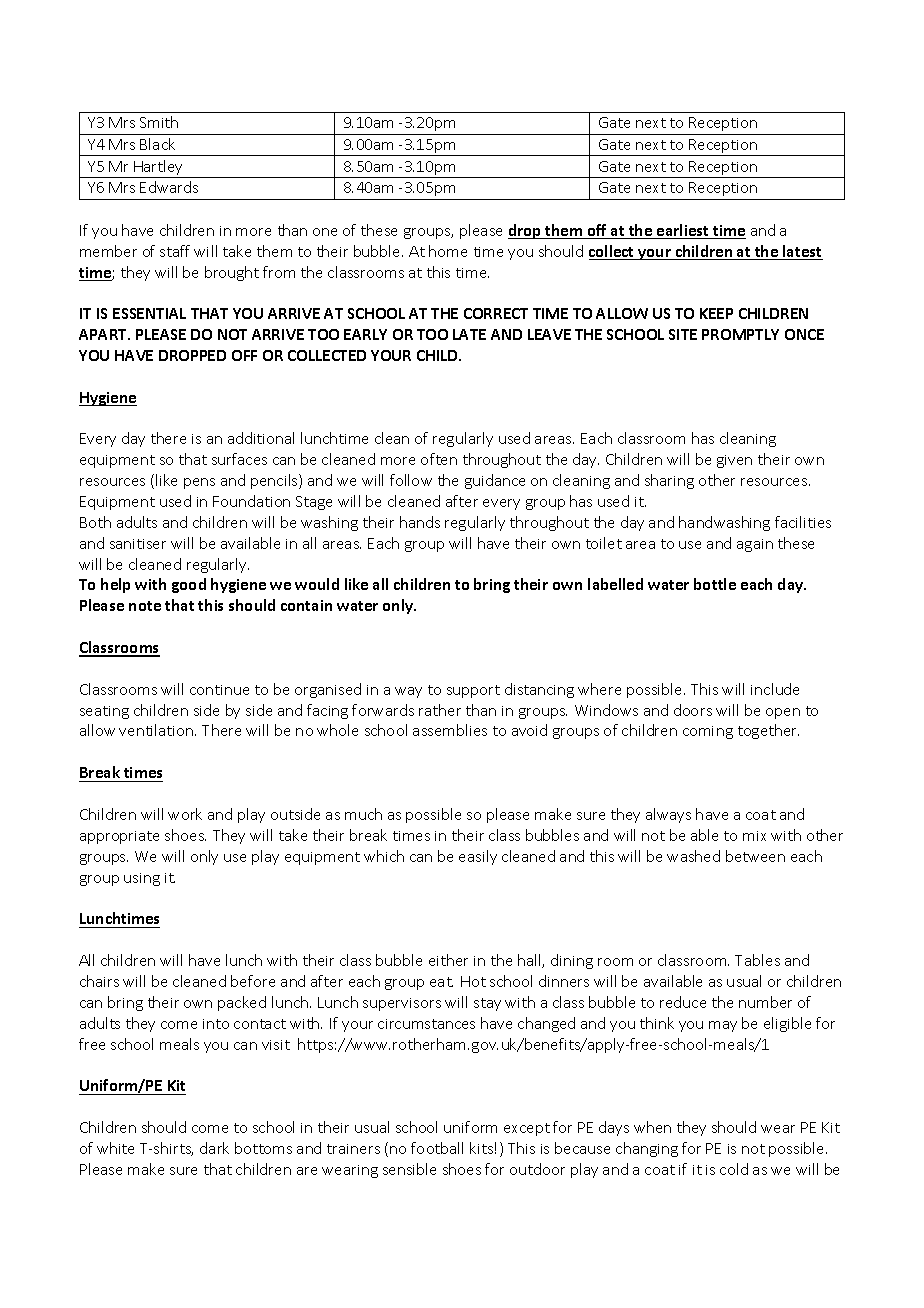 This screenshot has height=1308, width=924. Describe the element at coordinates (683, 231) in the screenshot. I see `earliest` at that location.
